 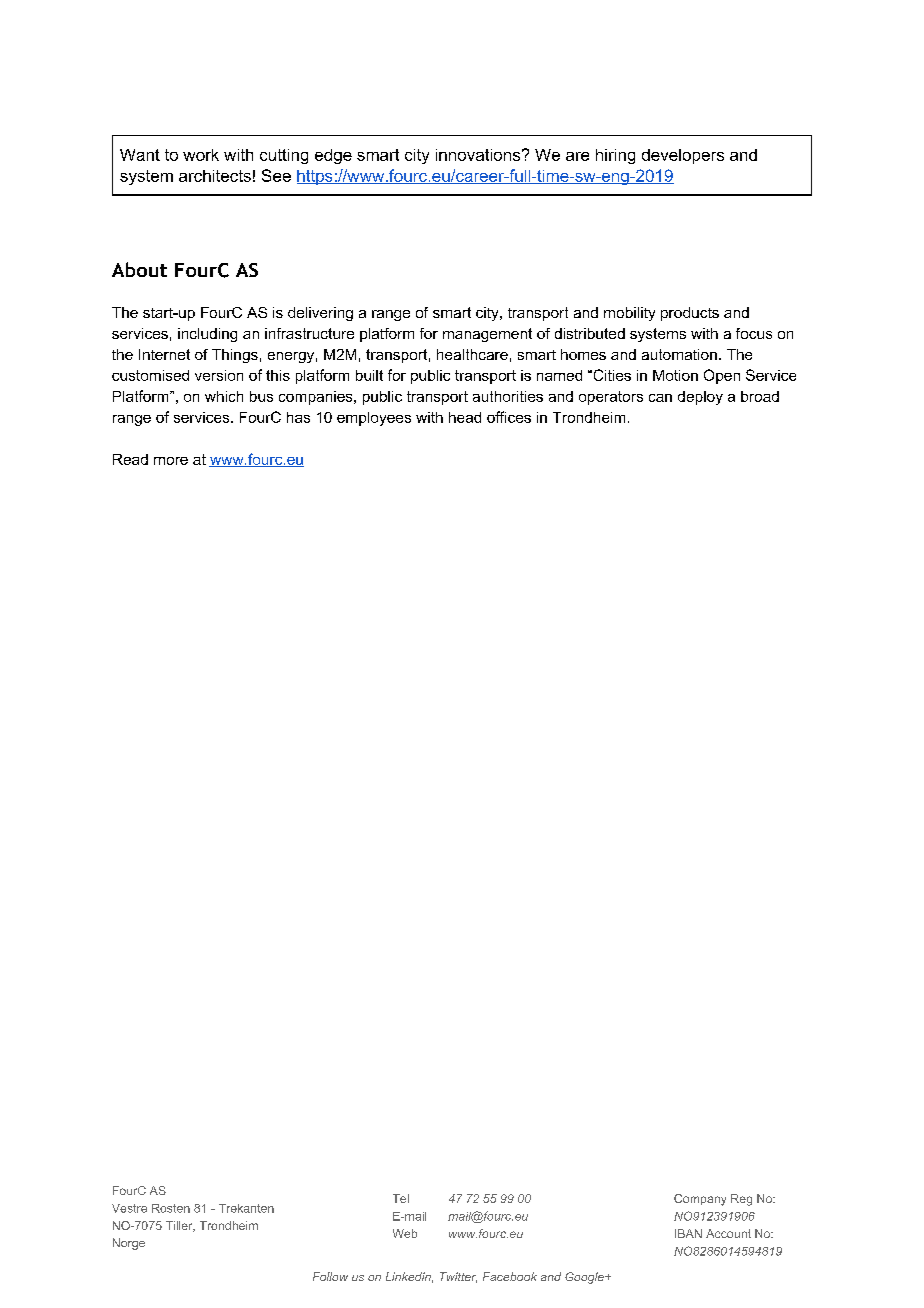 What do you see at coordinates (180, 1226) in the document?
I see `Tiller` at bounding box center [180, 1226].
